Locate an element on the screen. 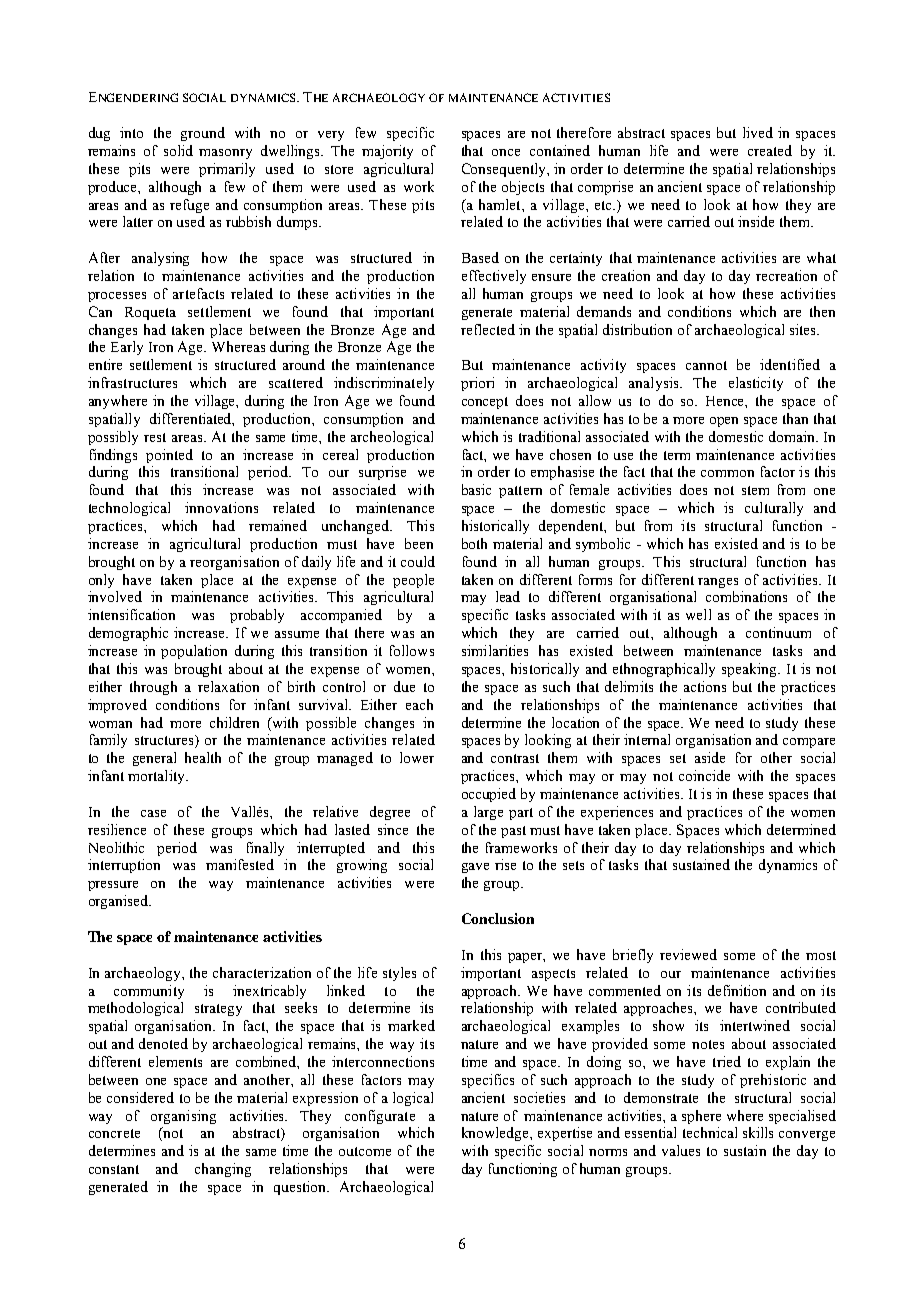 Image resolution: width=924 pixels, height=1308 pixels. objects is located at coordinates (523, 188).
